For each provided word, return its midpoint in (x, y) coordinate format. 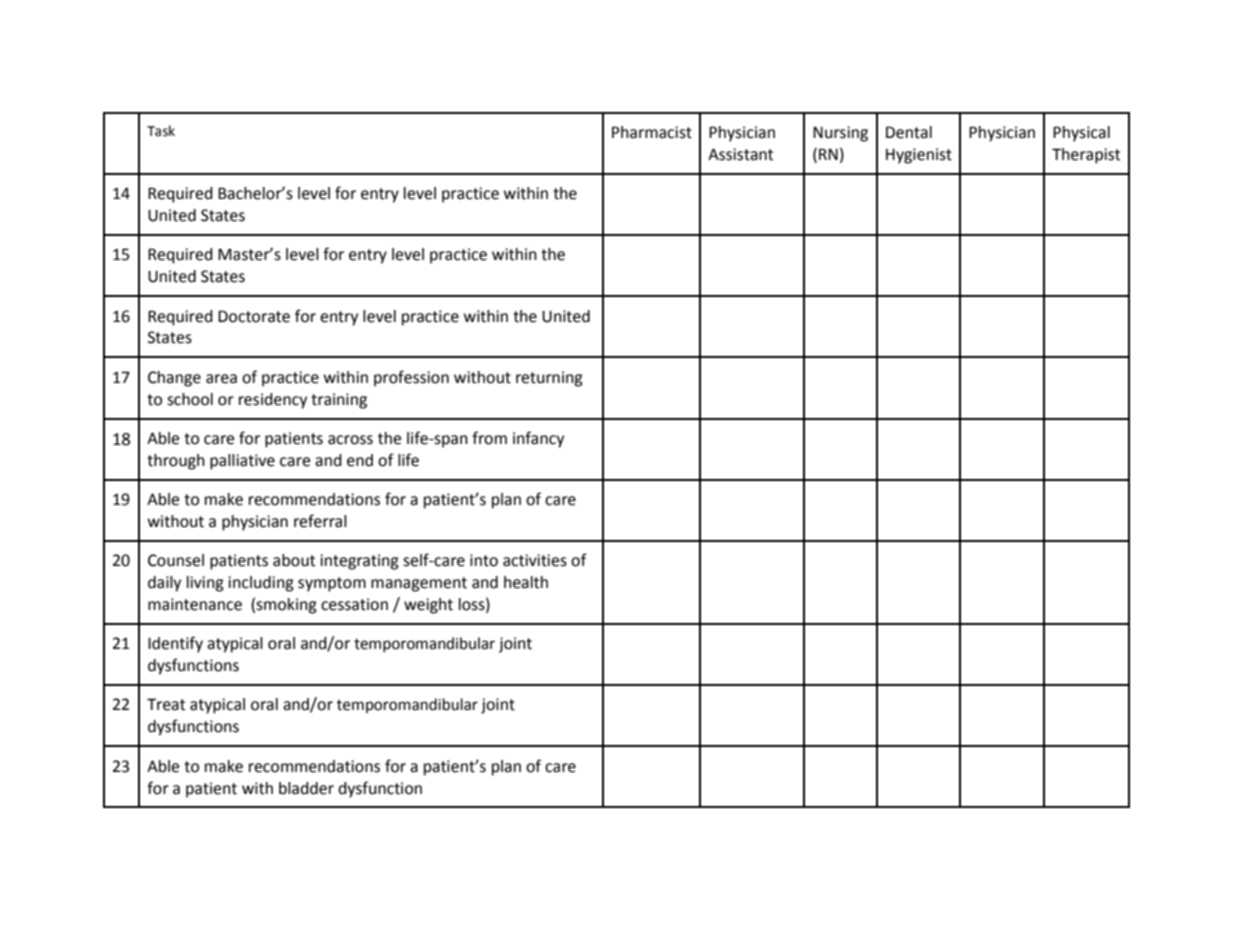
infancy (538, 439)
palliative (242, 462)
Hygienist (919, 156)
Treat (166, 704)
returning (549, 379)
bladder (306, 788)
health (526, 582)
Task (161, 131)
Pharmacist (652, 132)
